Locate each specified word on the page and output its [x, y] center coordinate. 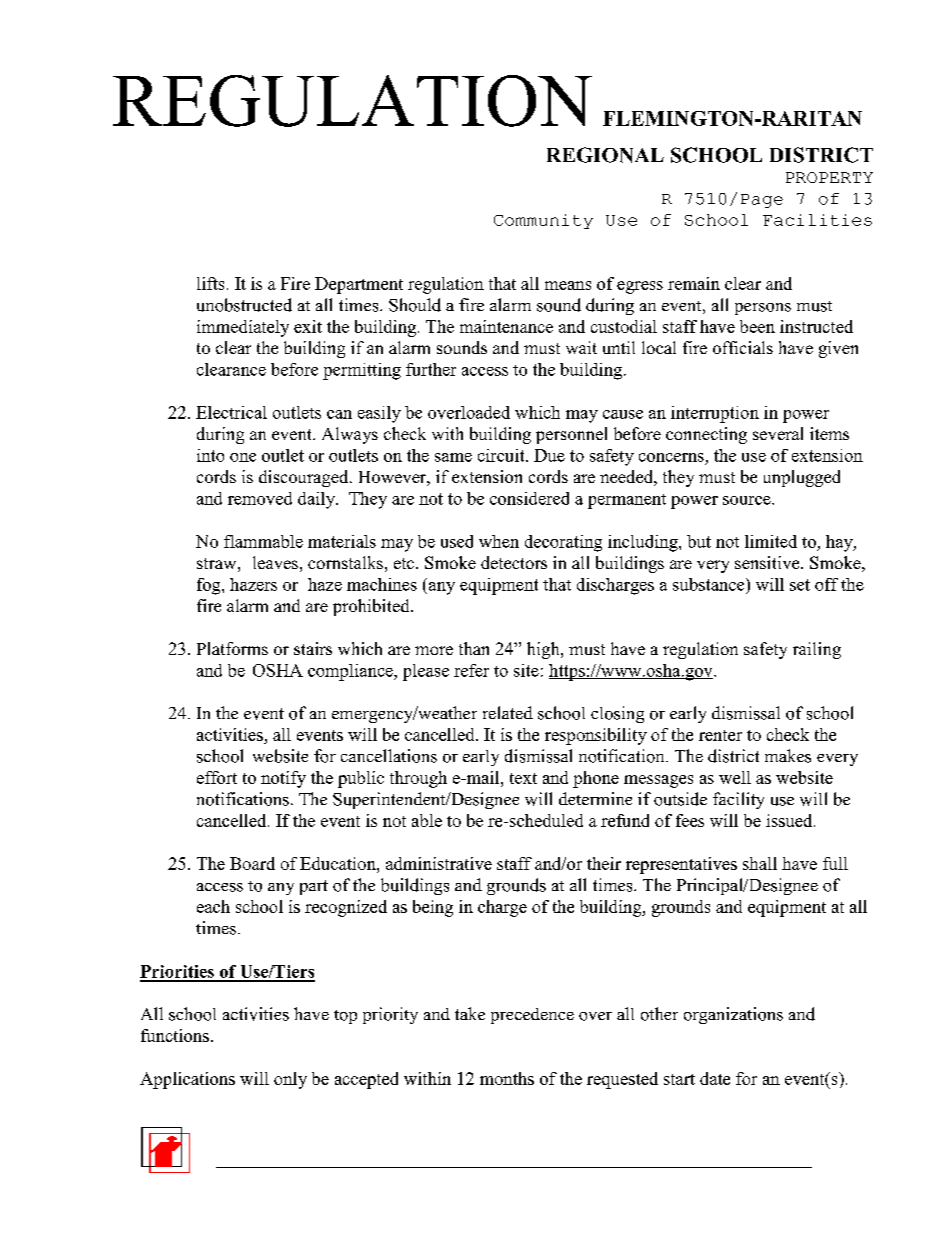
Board [252, 863]
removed [260, 498]
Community [543, 221]
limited [771, 541]
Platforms [232, 648]
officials [743, 347]
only [290, 1080]
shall [760, 863]
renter [720, 735]
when [499, 541]
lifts [210, 283]
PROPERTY [829, 177]
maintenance [506, 326]
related [508, 712]
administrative [439, 863]
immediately [243, 328]
